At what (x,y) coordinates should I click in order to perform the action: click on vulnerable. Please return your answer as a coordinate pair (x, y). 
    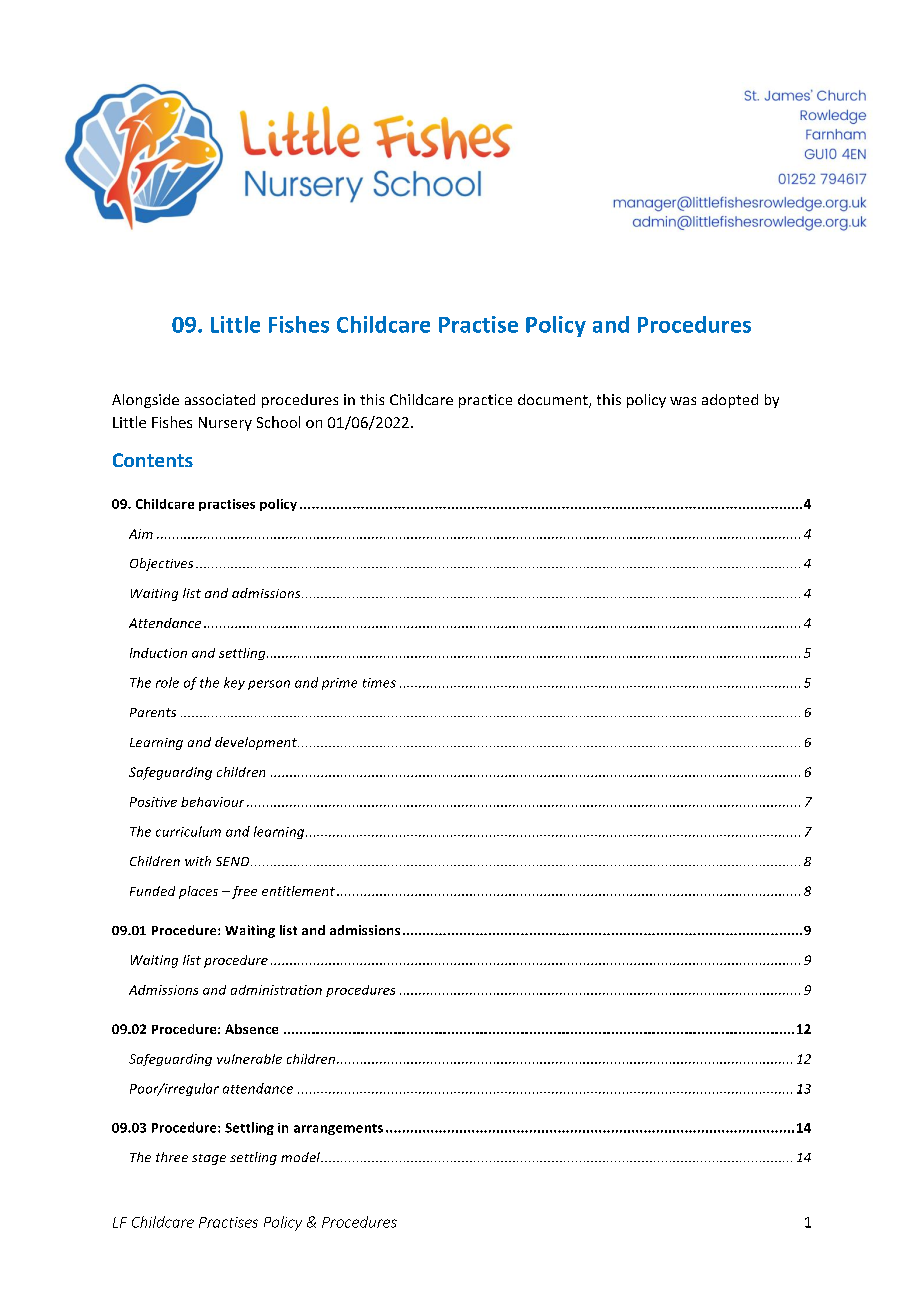
    Looking at the image, I should click on (249, 1059).
